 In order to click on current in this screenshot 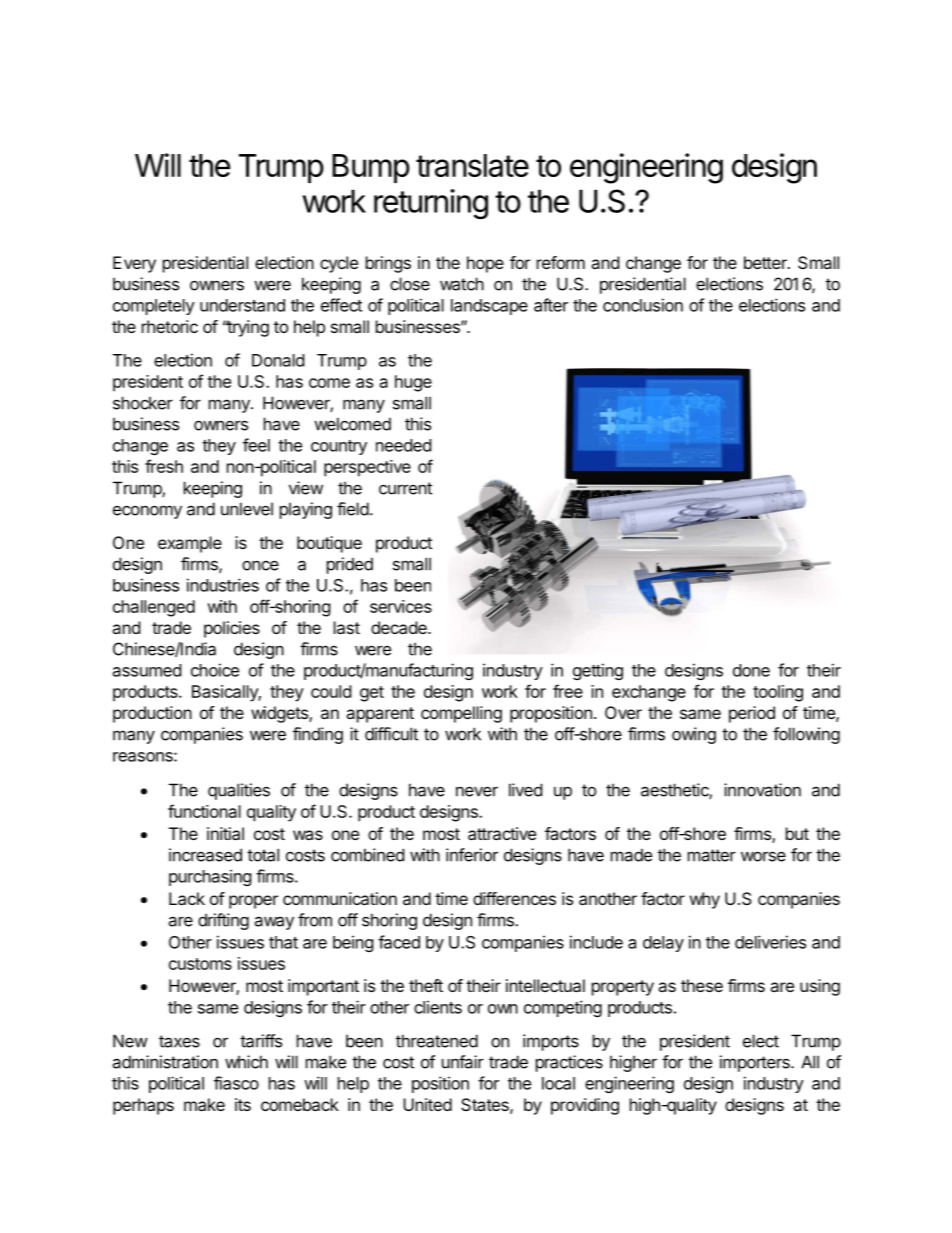, I will do `click(405, 488)`.
